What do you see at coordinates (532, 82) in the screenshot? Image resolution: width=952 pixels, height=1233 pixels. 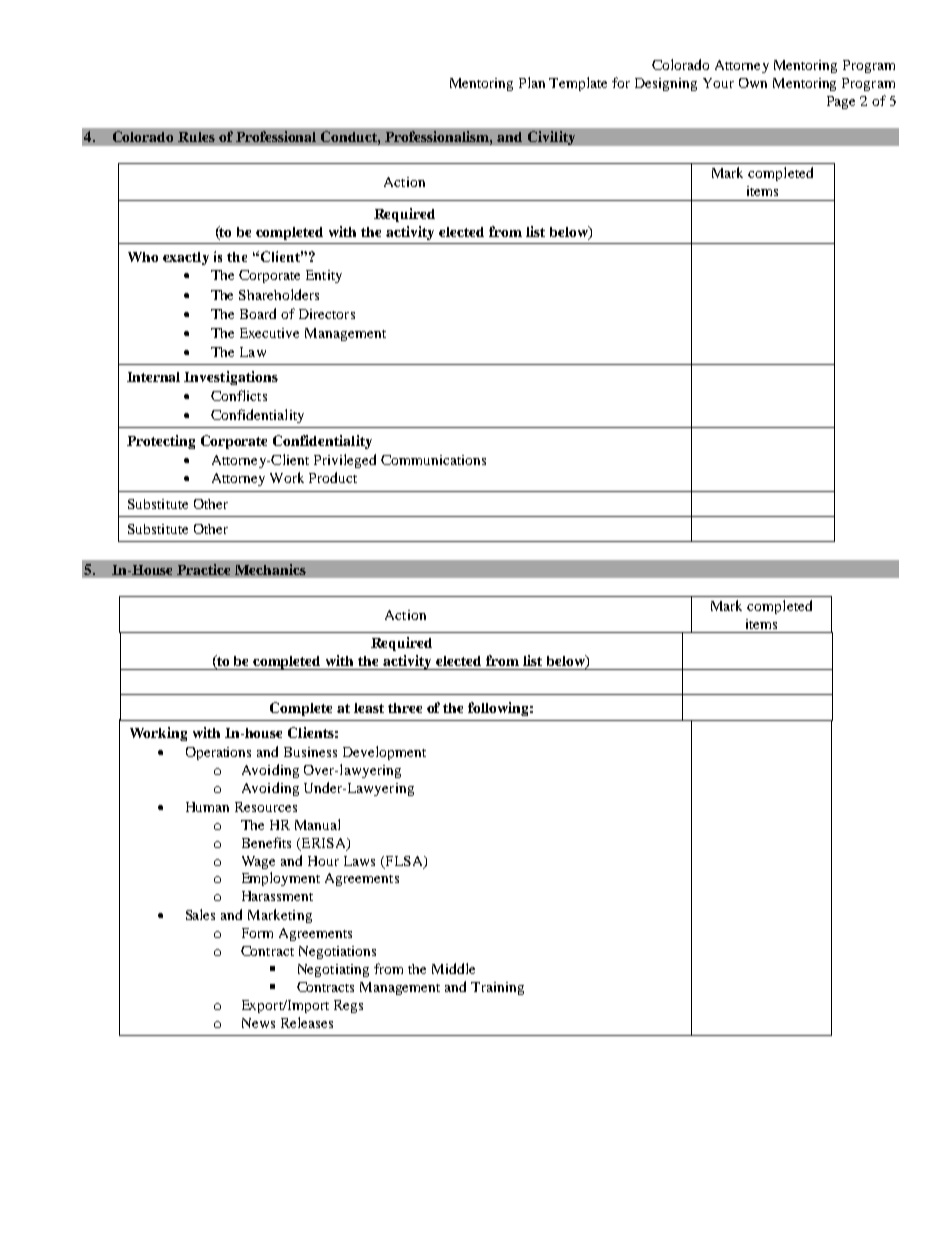 I see `Plan` at bounding box center [532, 82].
